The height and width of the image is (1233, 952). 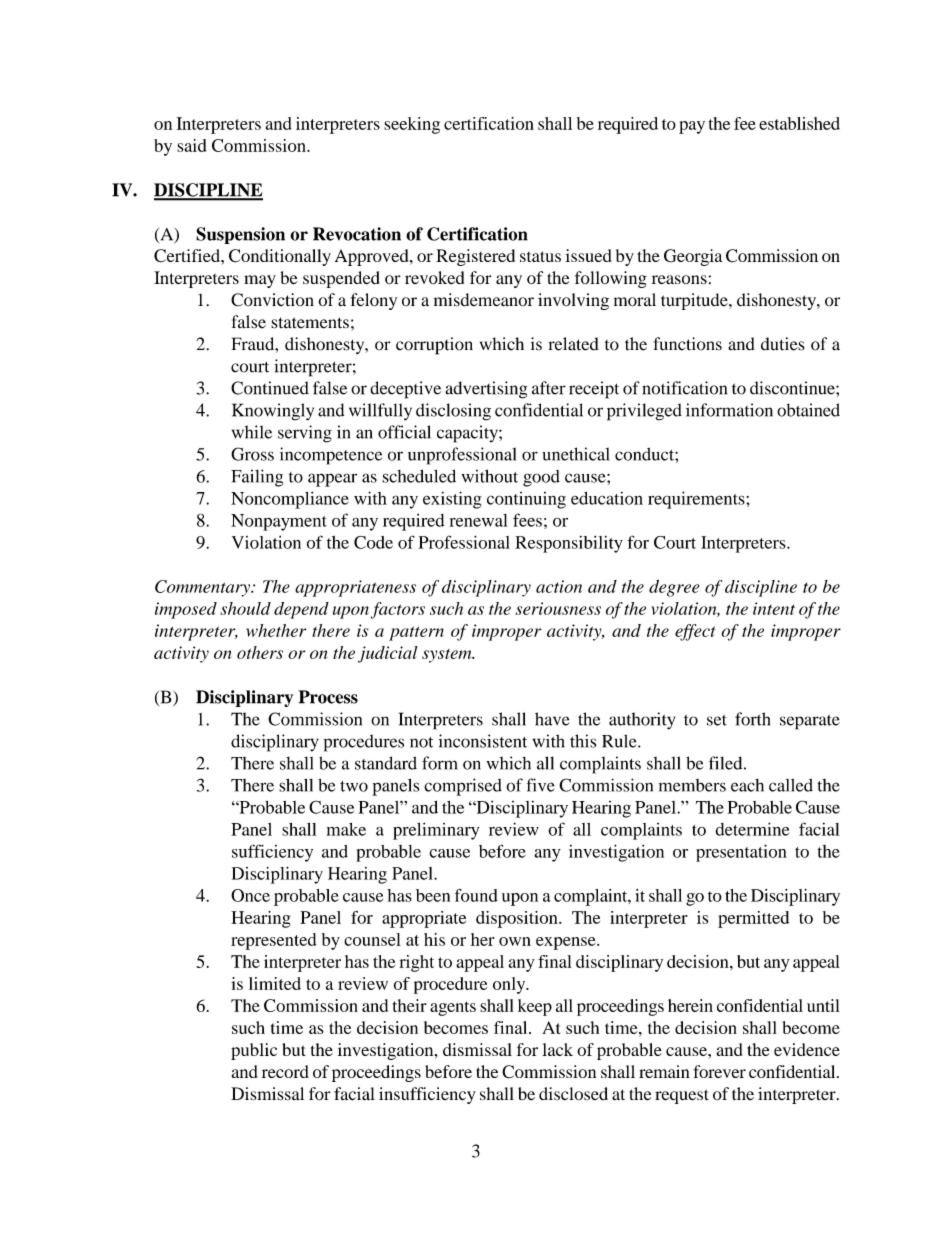 What do you see at coordinates (747, 785) in the image?
I see `each` at bounding box center [747, 785].
